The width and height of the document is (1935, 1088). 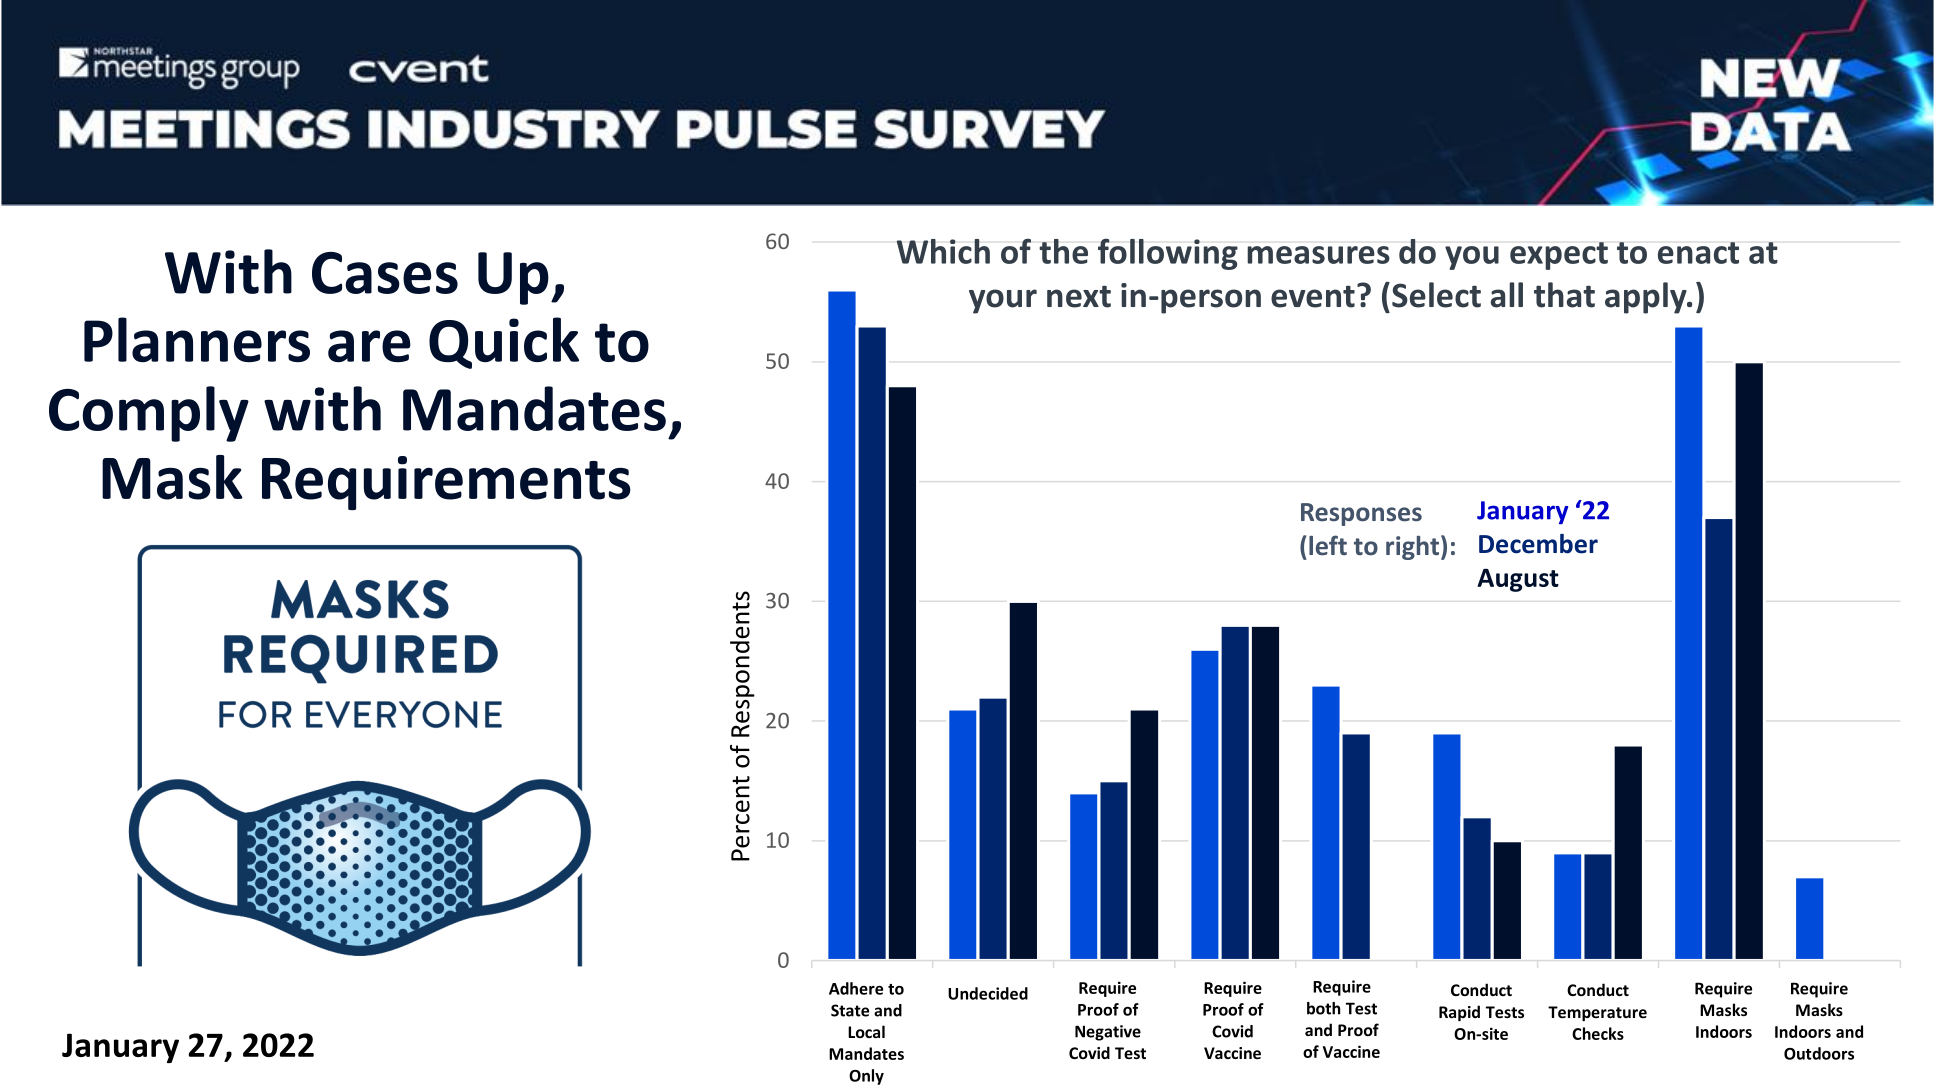 I want to click on Negative, so click(x=1108, y=1033).
